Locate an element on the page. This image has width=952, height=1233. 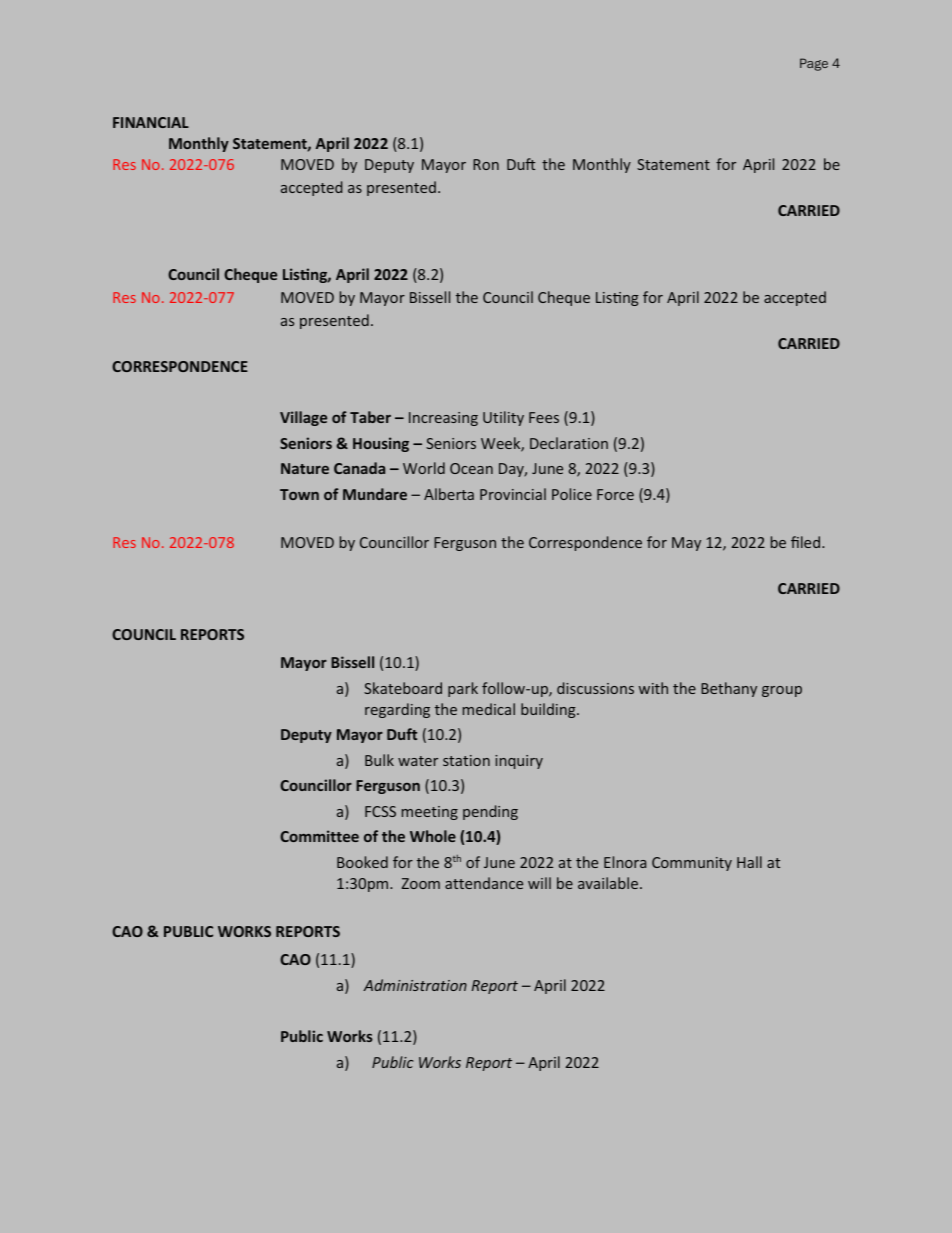
Town is located at coordinates (299, 494).
